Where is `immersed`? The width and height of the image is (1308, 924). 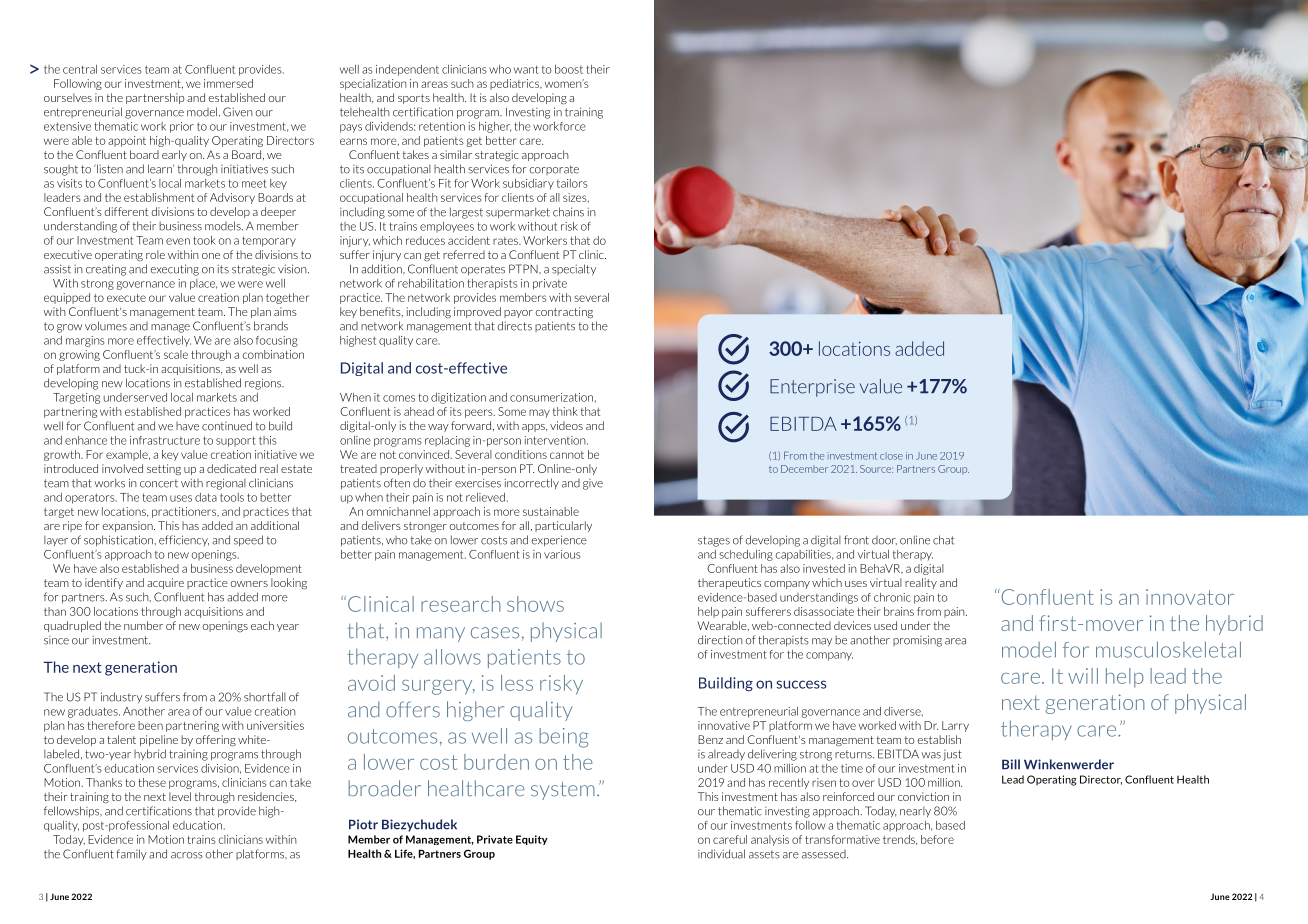
immersed is located at coordinates (228, 83).
